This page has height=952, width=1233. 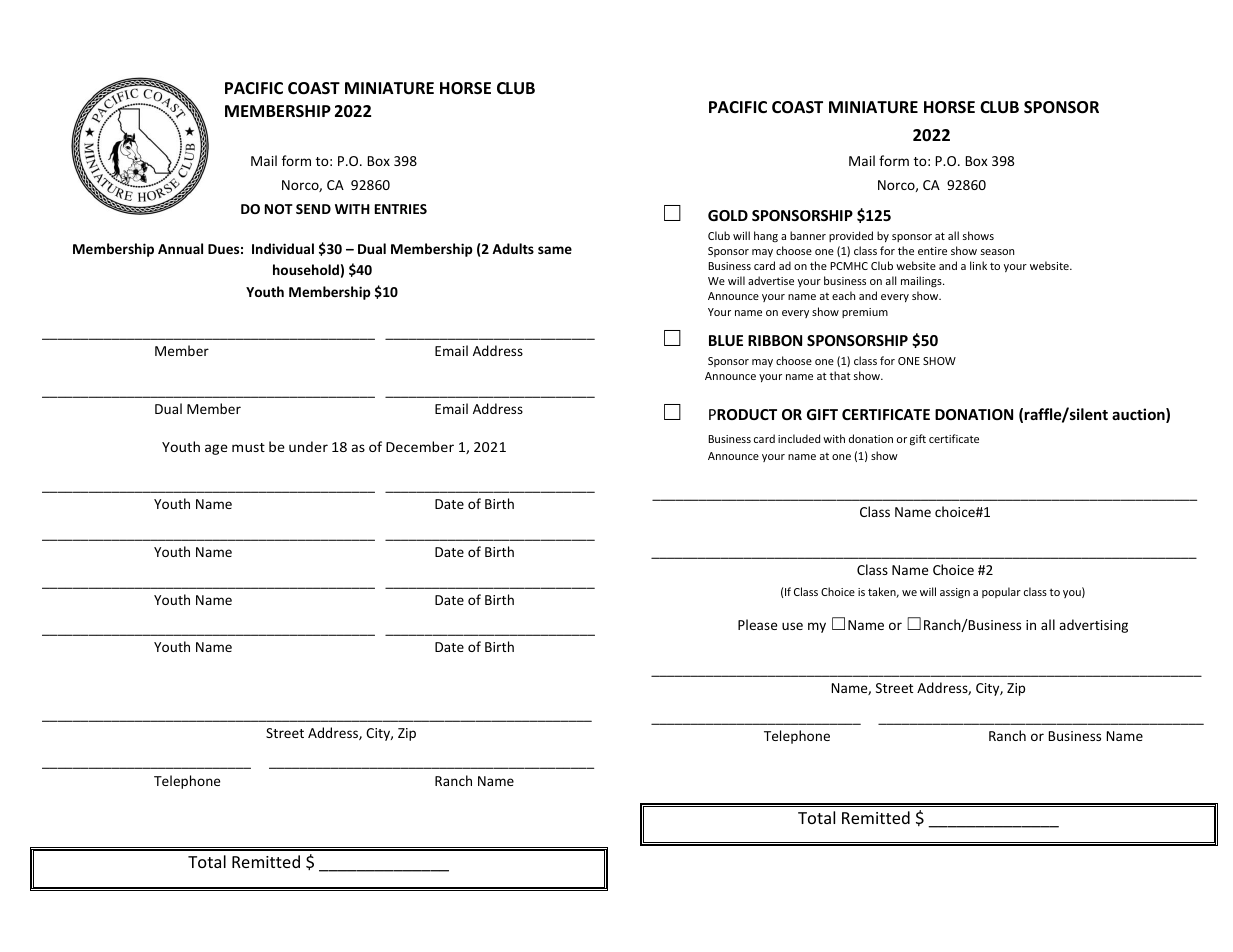 I want to click on advertise, so click(x=771, y=280).
